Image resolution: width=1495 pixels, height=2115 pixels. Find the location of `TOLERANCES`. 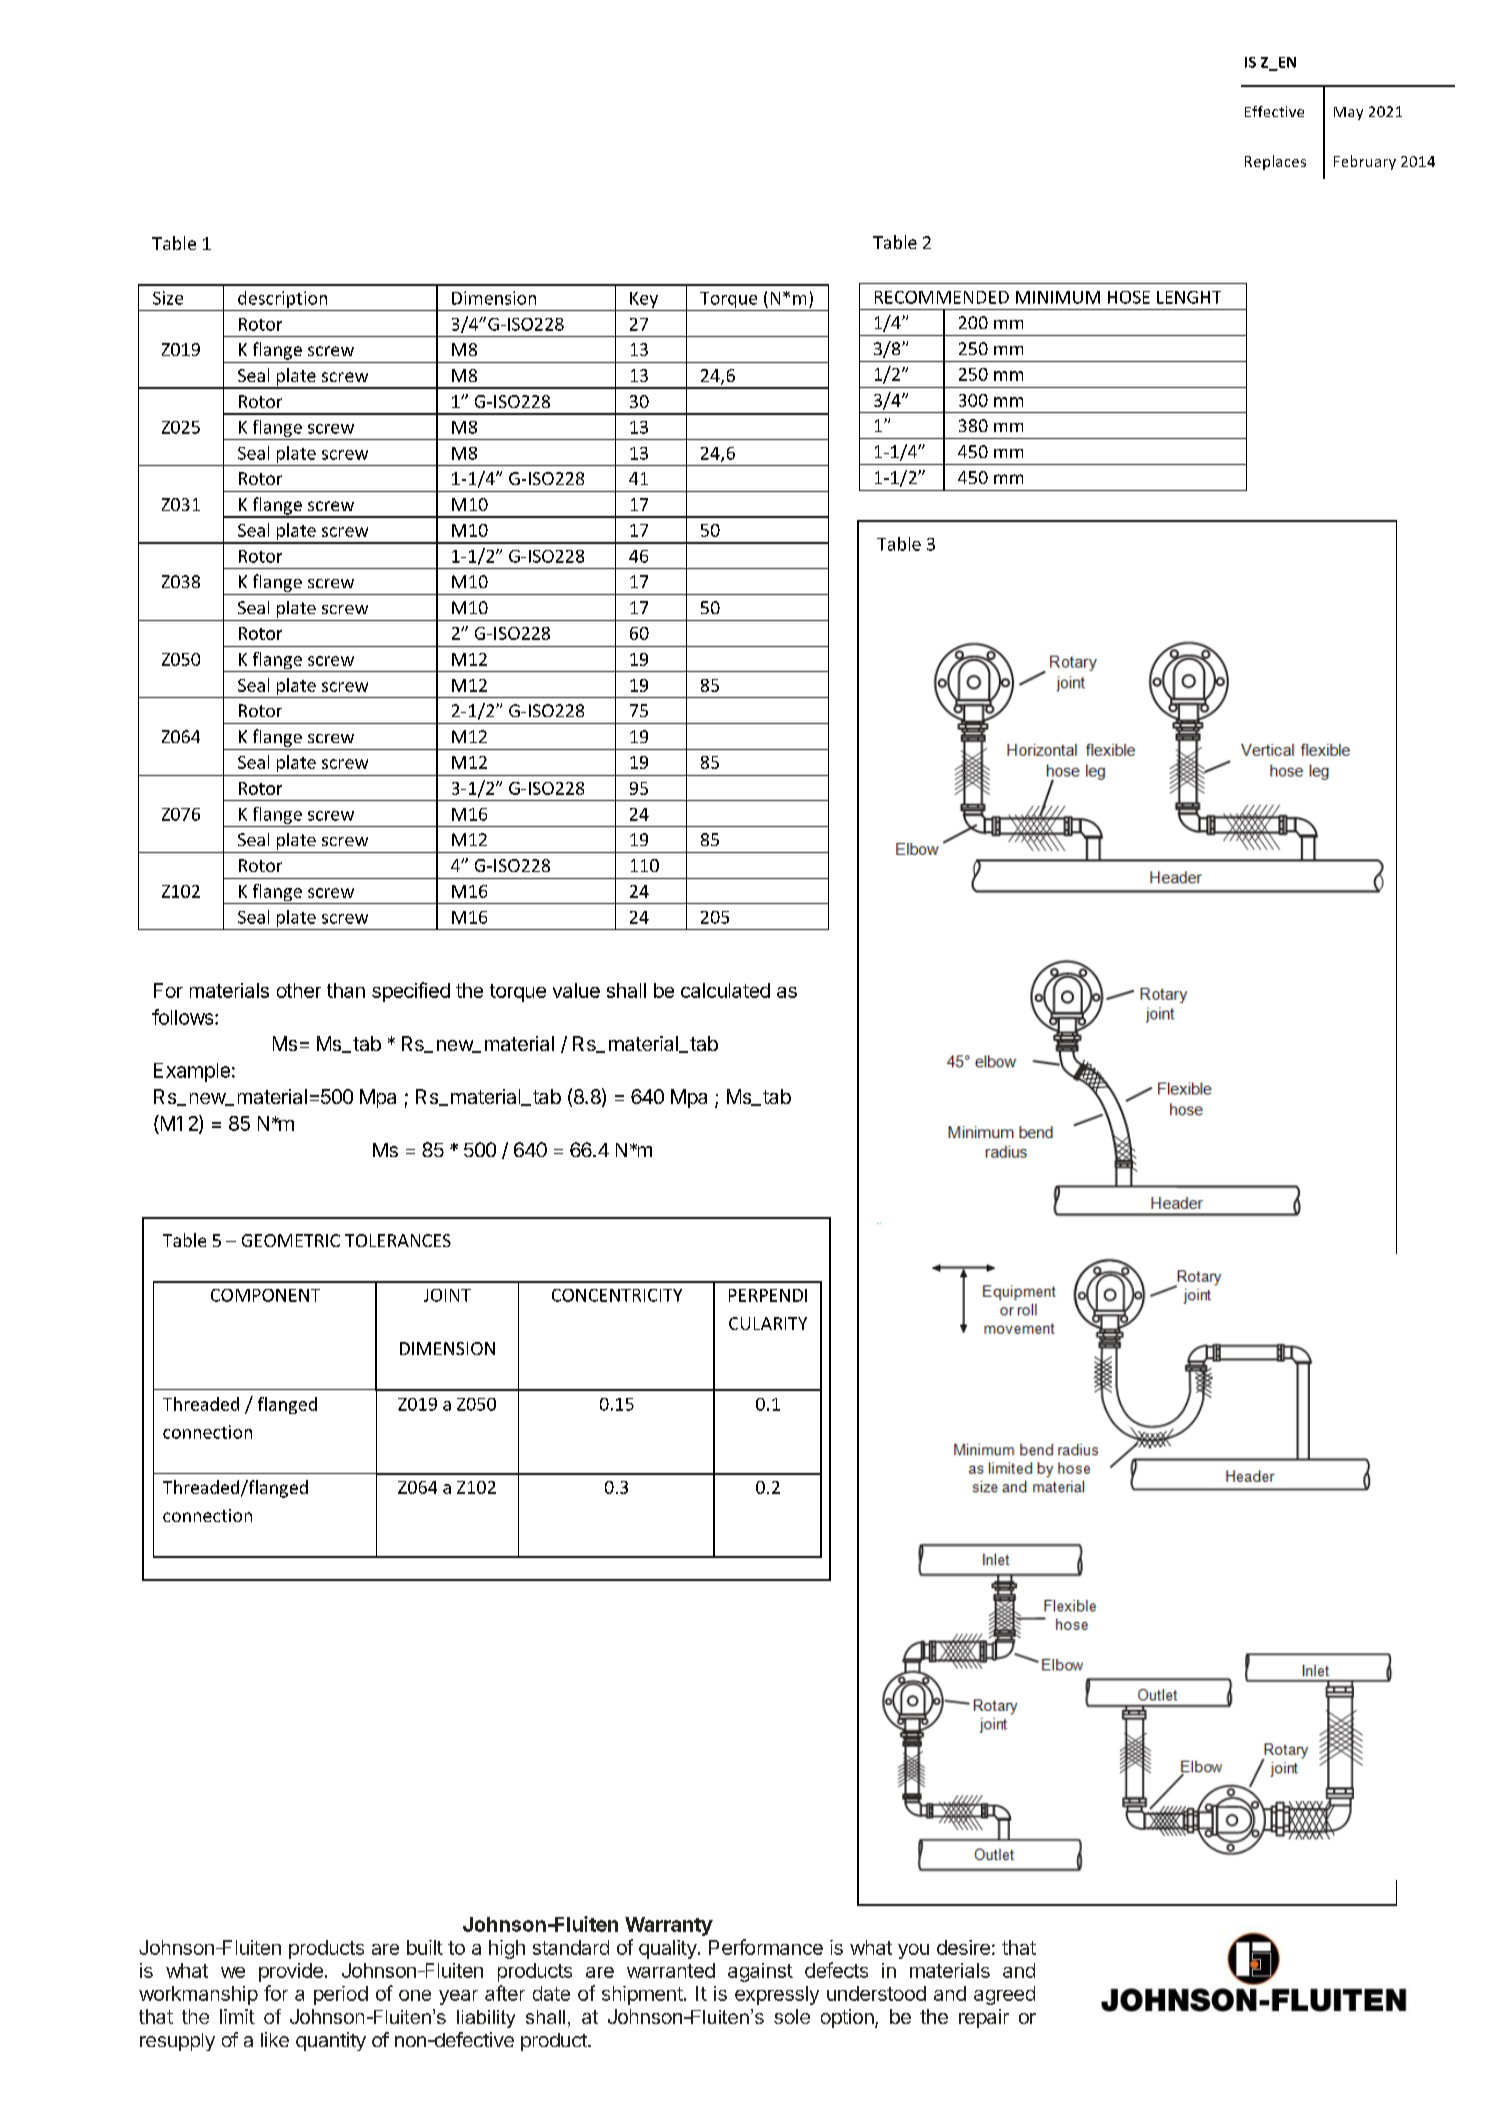

TOLERANCES is located at coordinates (398, 1240).
